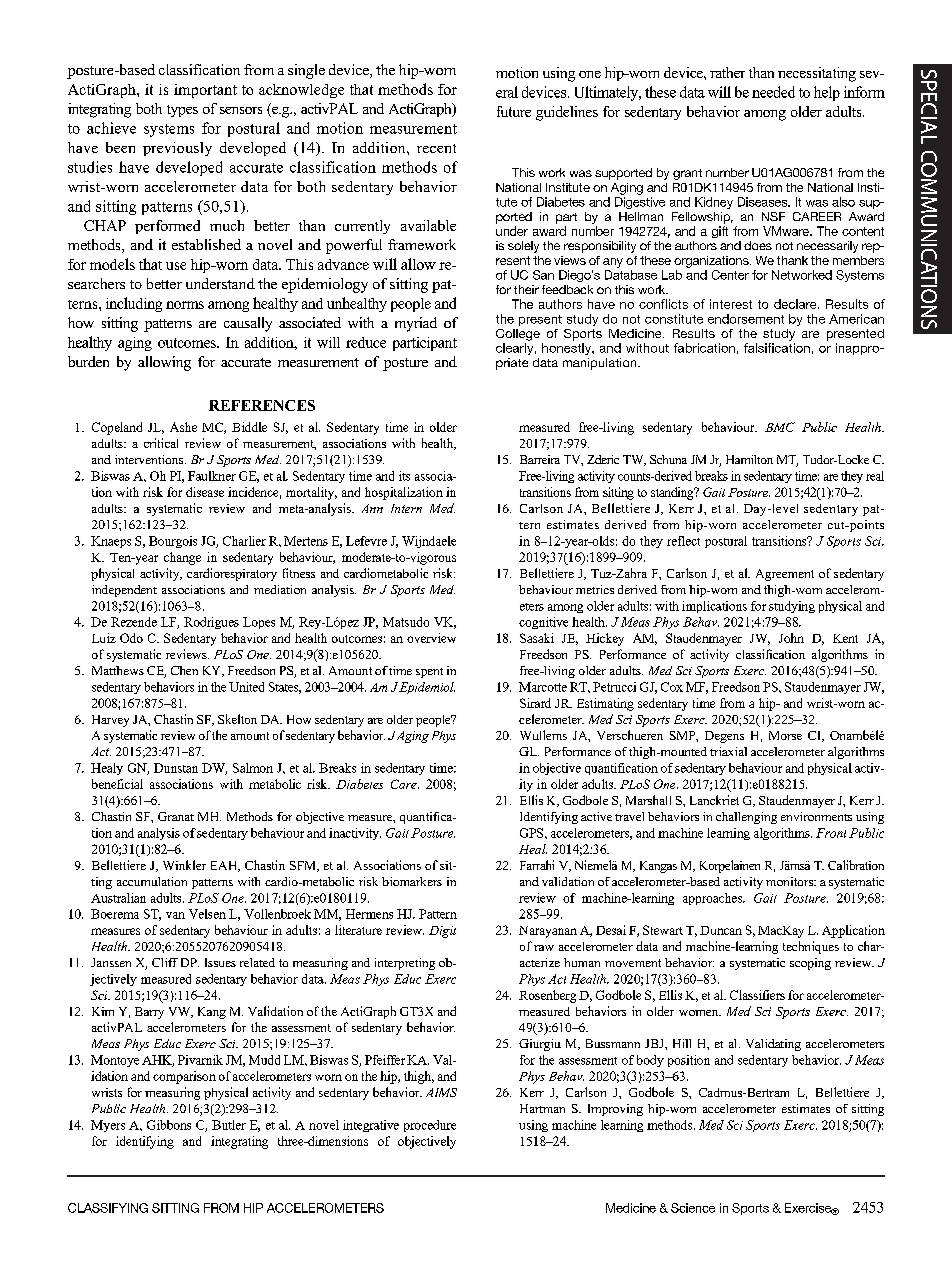 The width and height of the page is (952, 1275). Describe the element at coordinates (693, 1208) in the page. I see `Science` at that location.
